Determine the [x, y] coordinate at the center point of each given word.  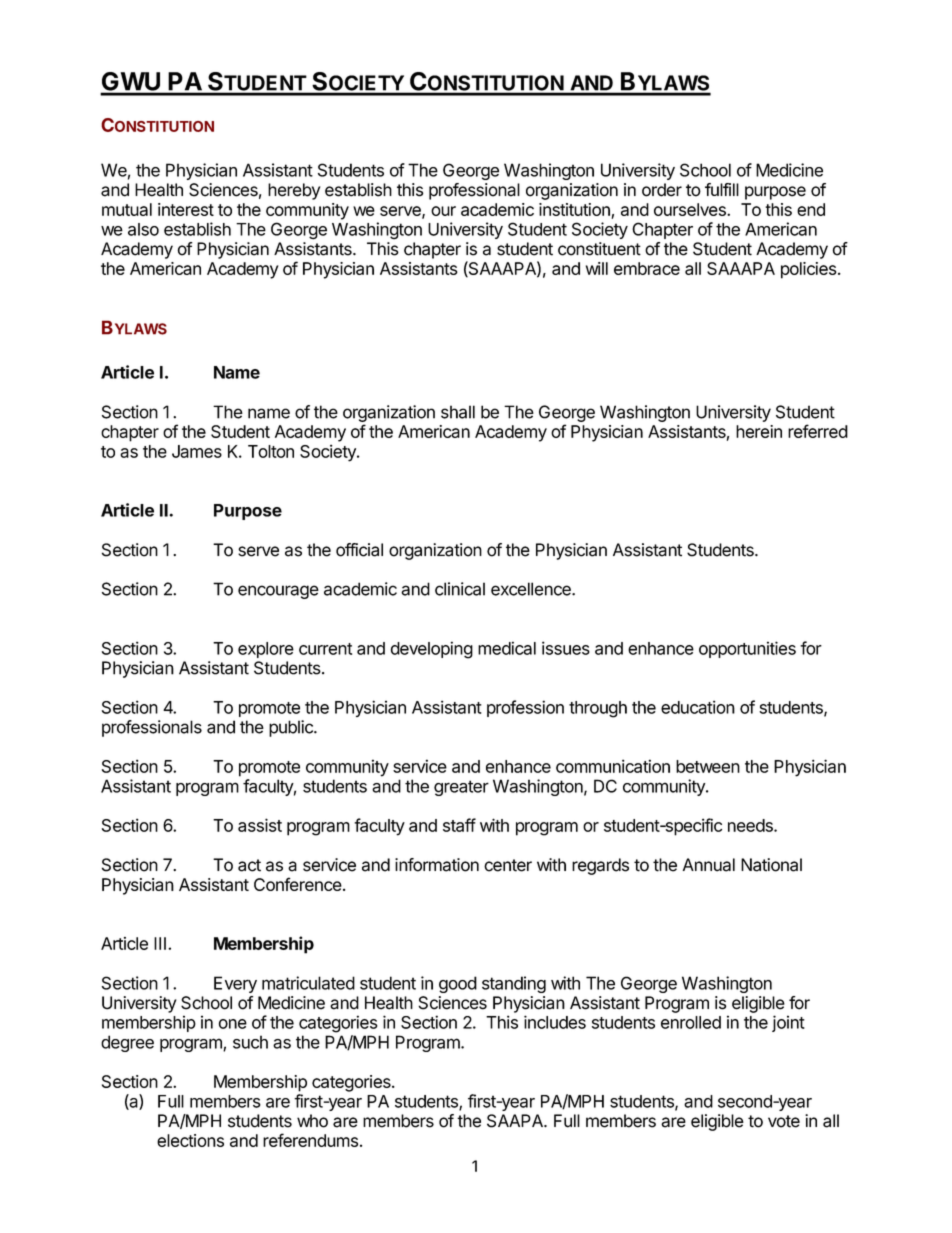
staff [459, 825]
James [197, 451]
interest [186, 209]
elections [190, 1140]
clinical [460, 589]
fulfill [722, 189]
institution [575, 211]
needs [751, 825]
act [249, 865]
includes [555, 1022]
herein [759, 431]
